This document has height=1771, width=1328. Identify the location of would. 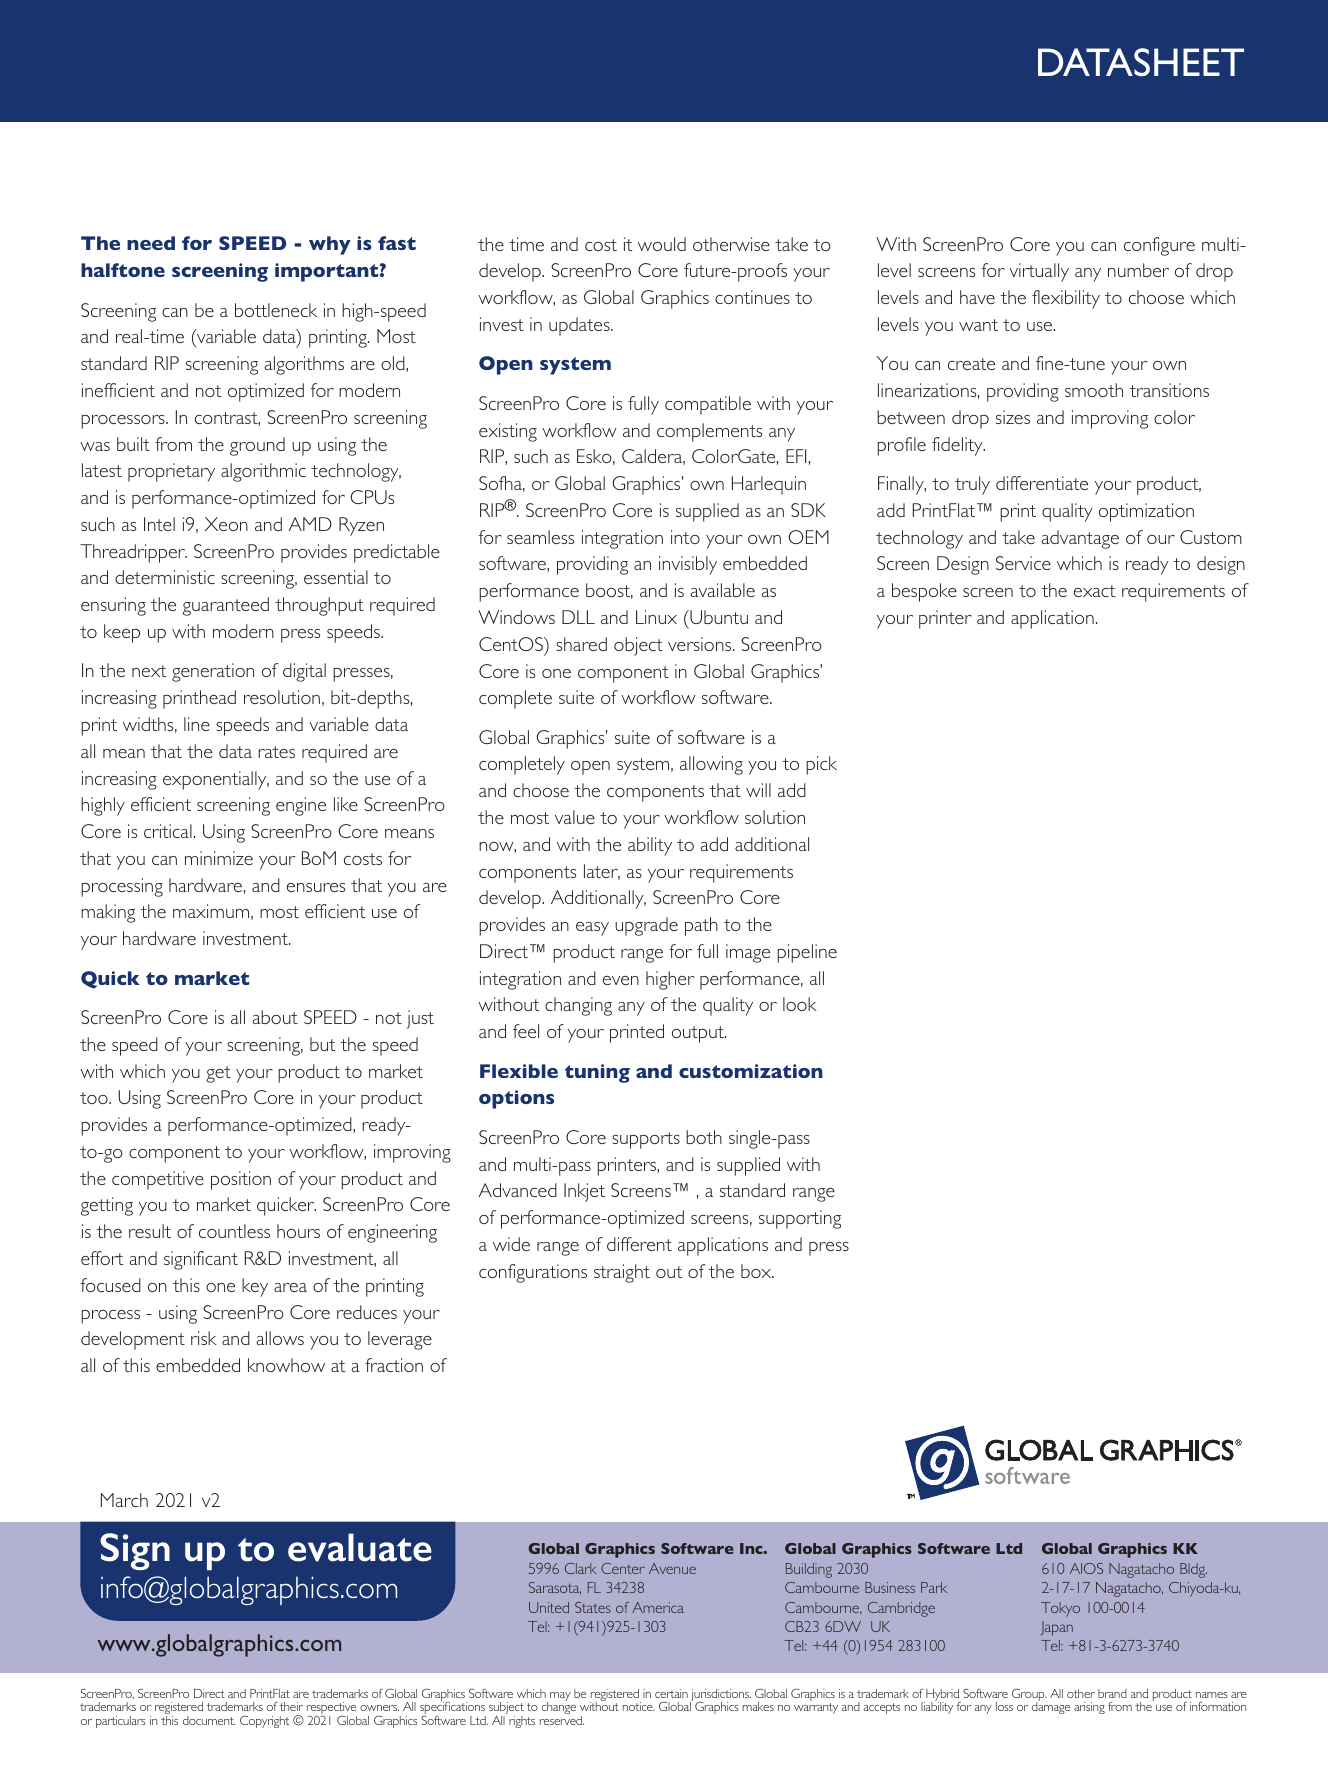
(662, 244).
